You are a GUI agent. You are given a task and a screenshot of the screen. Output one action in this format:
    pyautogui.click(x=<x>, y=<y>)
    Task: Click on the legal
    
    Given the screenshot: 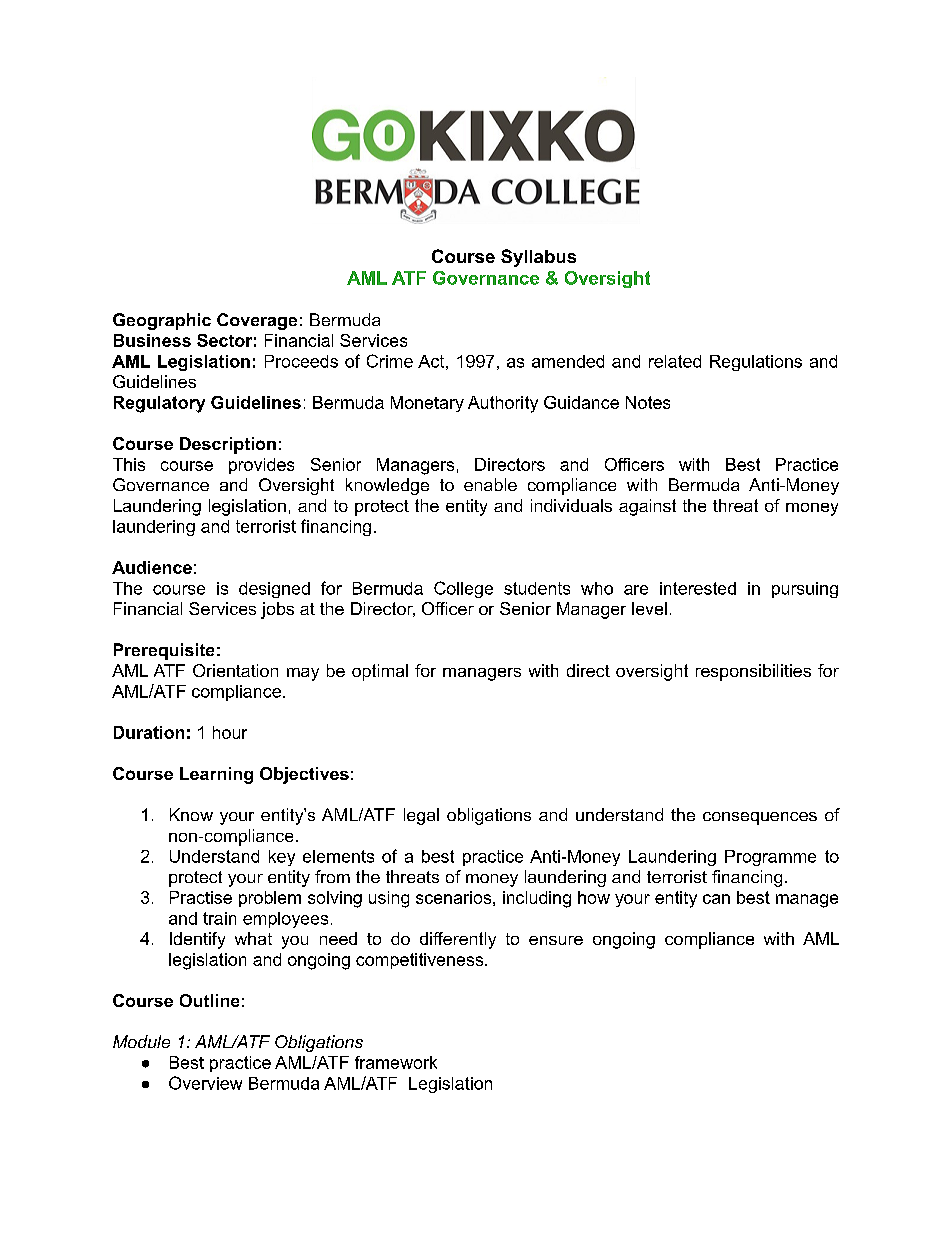 What is the action you would take?
    pyautogui.click(x=421, y=816)
